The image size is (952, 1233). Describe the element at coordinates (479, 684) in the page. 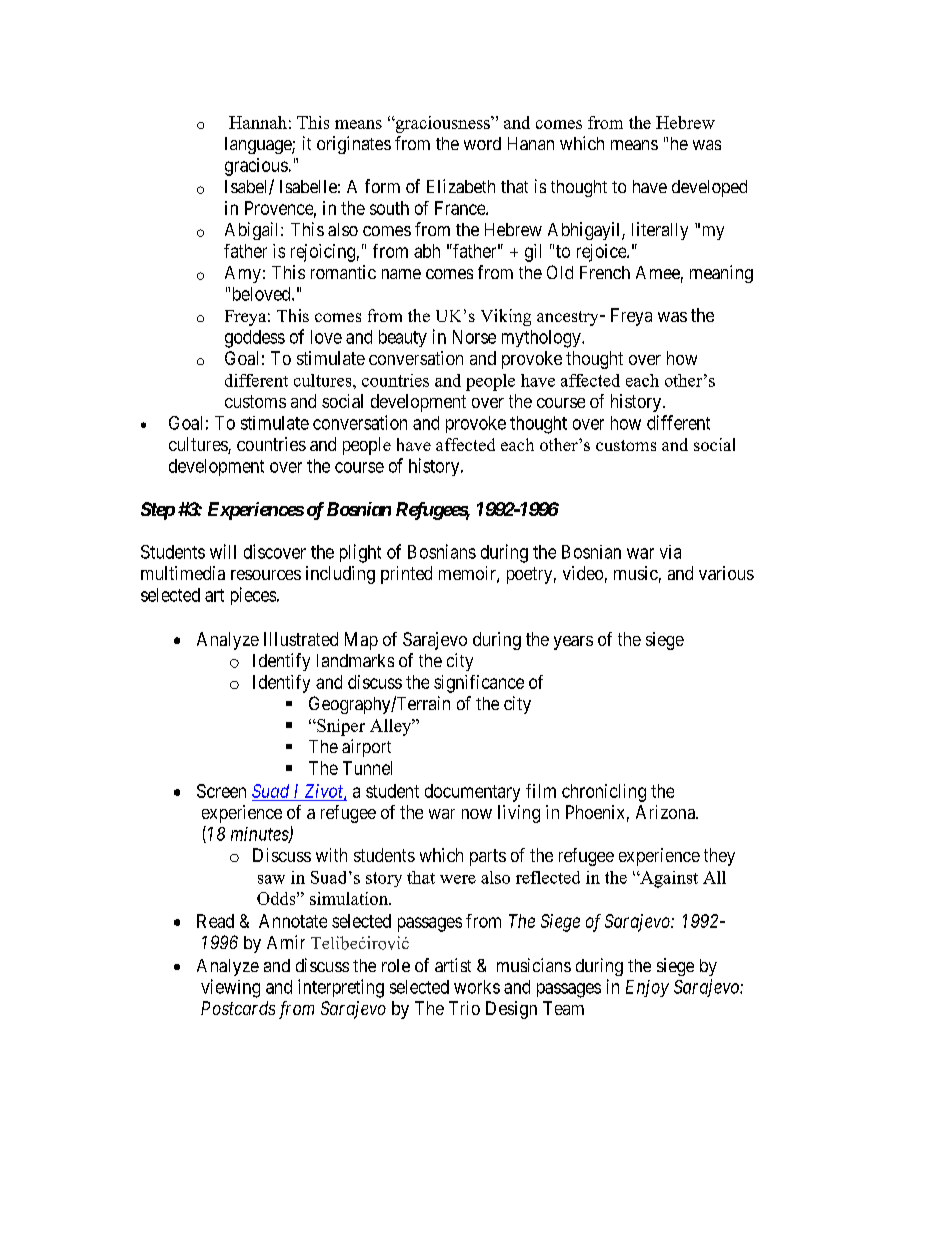

I see `significance` at that location.
